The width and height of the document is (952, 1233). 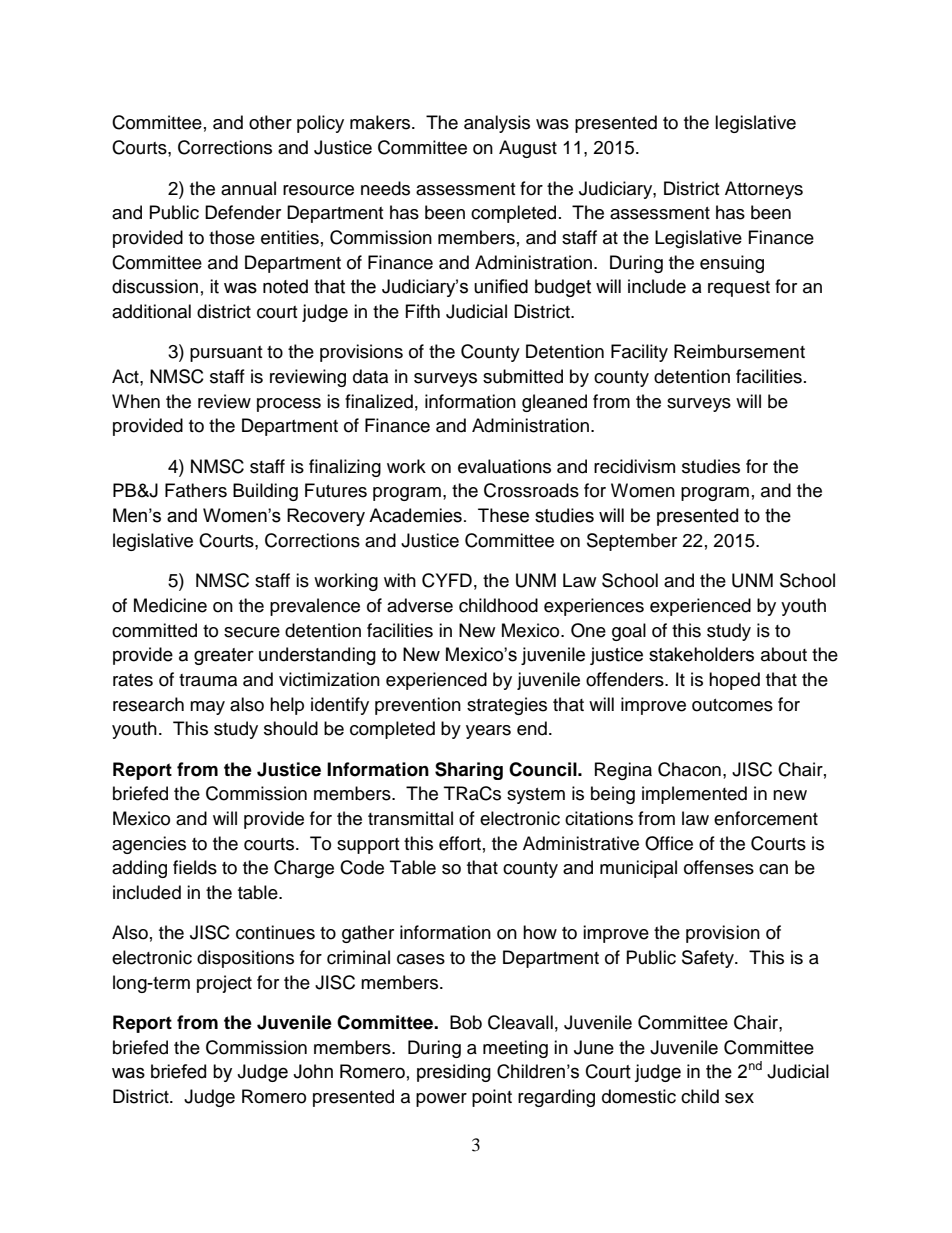 What do you see at coordinates (764, 190) in the document?
I see `Attorneys` at bounding box center [764, 190].
